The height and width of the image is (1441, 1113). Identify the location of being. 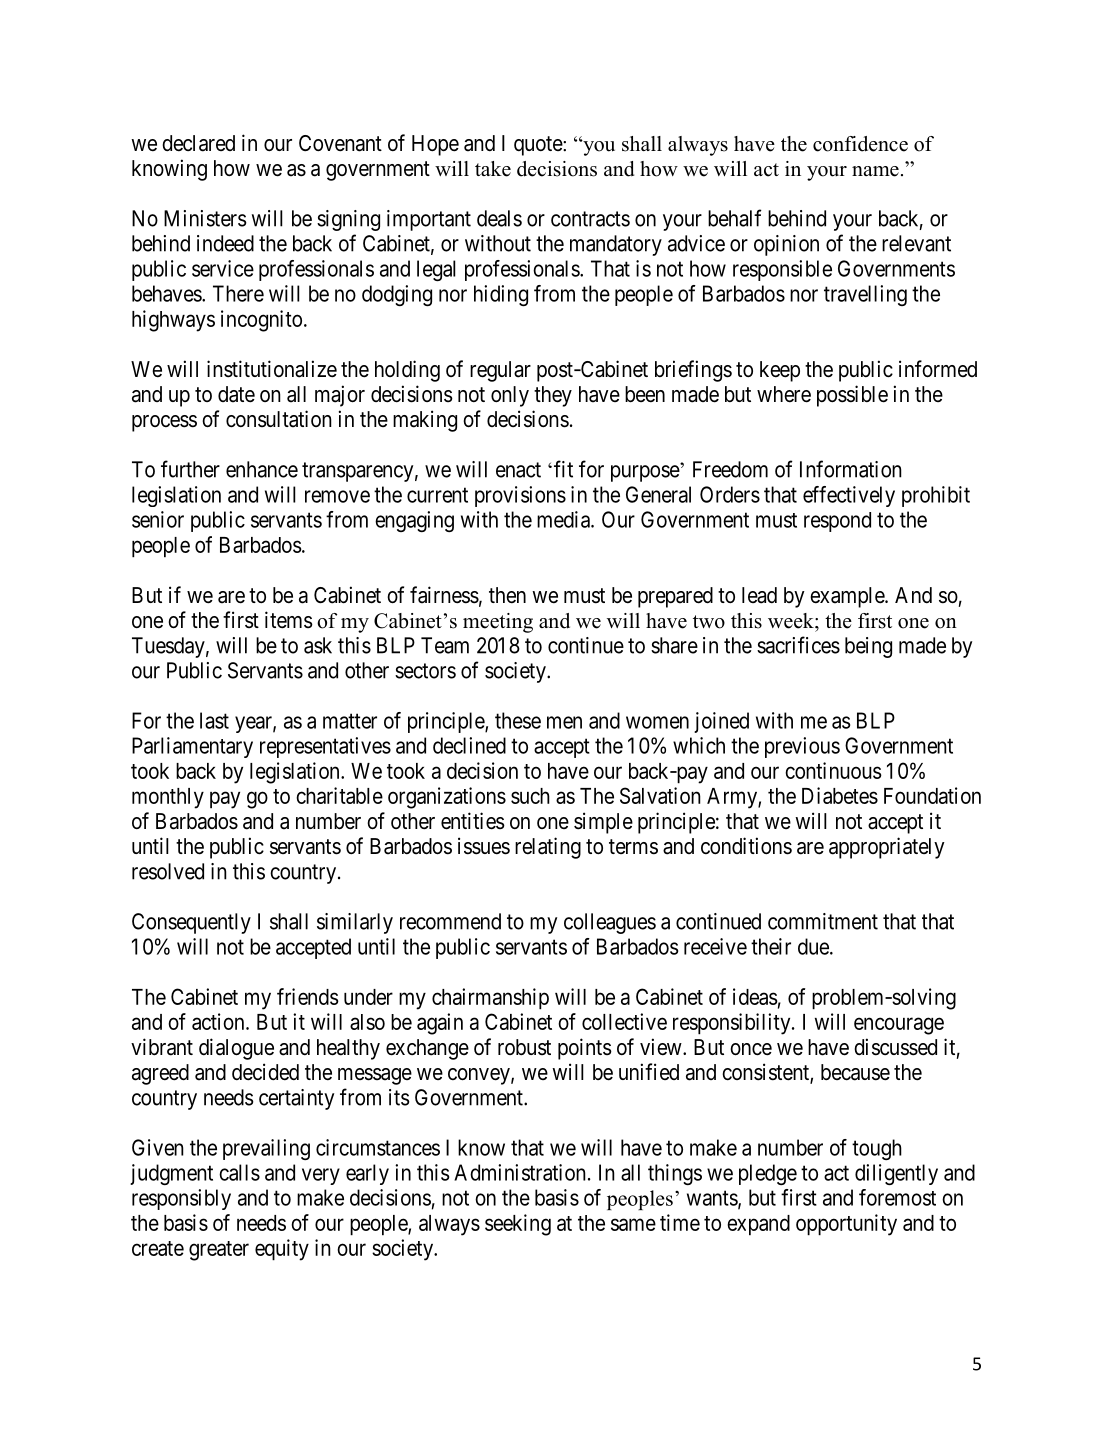
(868, 647).
